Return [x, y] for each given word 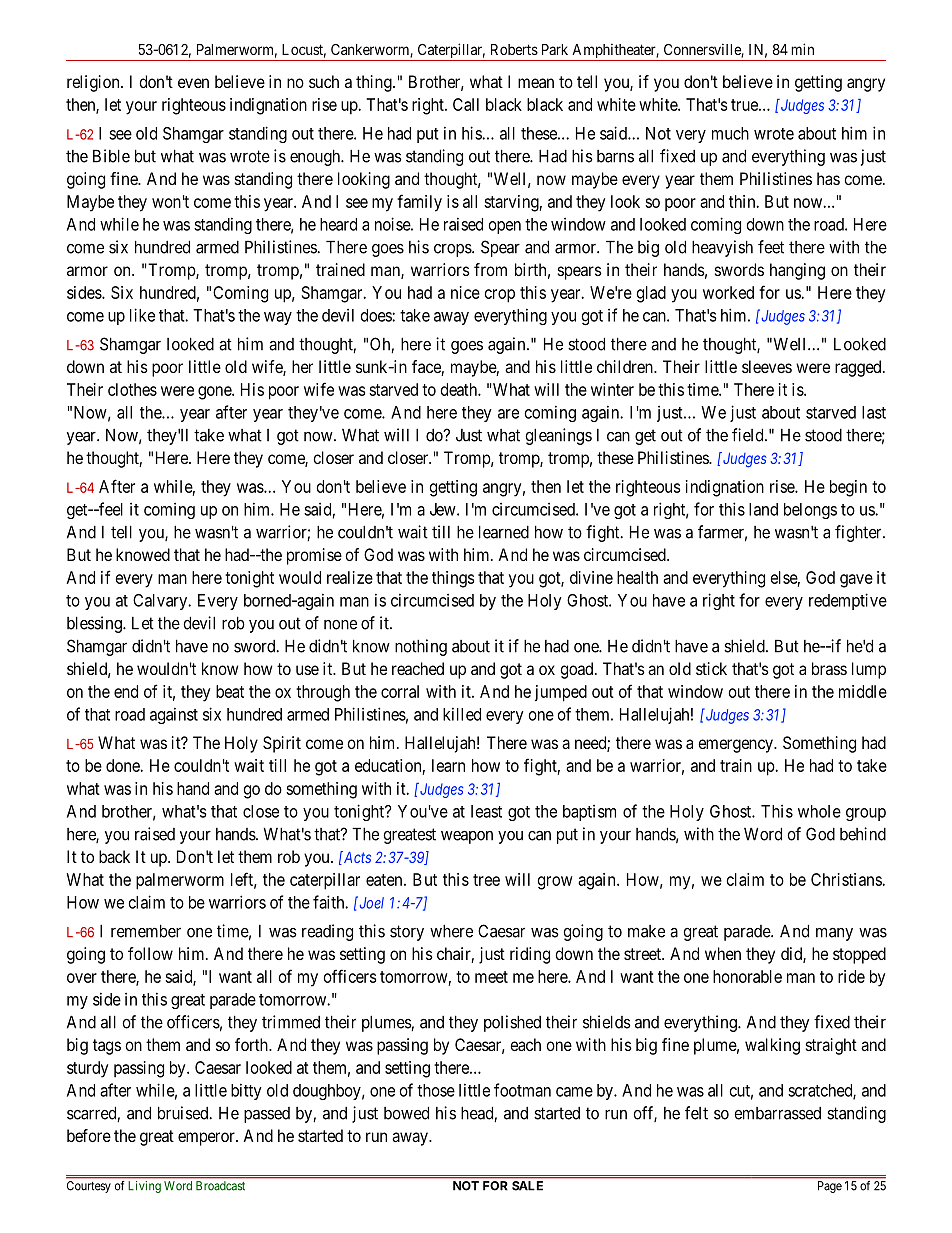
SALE [527, 1186]
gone [215, 393]
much [730, 133]
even [193, 83]
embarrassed [777, 1113]
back [114, 856]
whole [819, 811]
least [486, 811]
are [508, 414]
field [749, 435]
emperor [207, 1139]
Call [466, 104]
